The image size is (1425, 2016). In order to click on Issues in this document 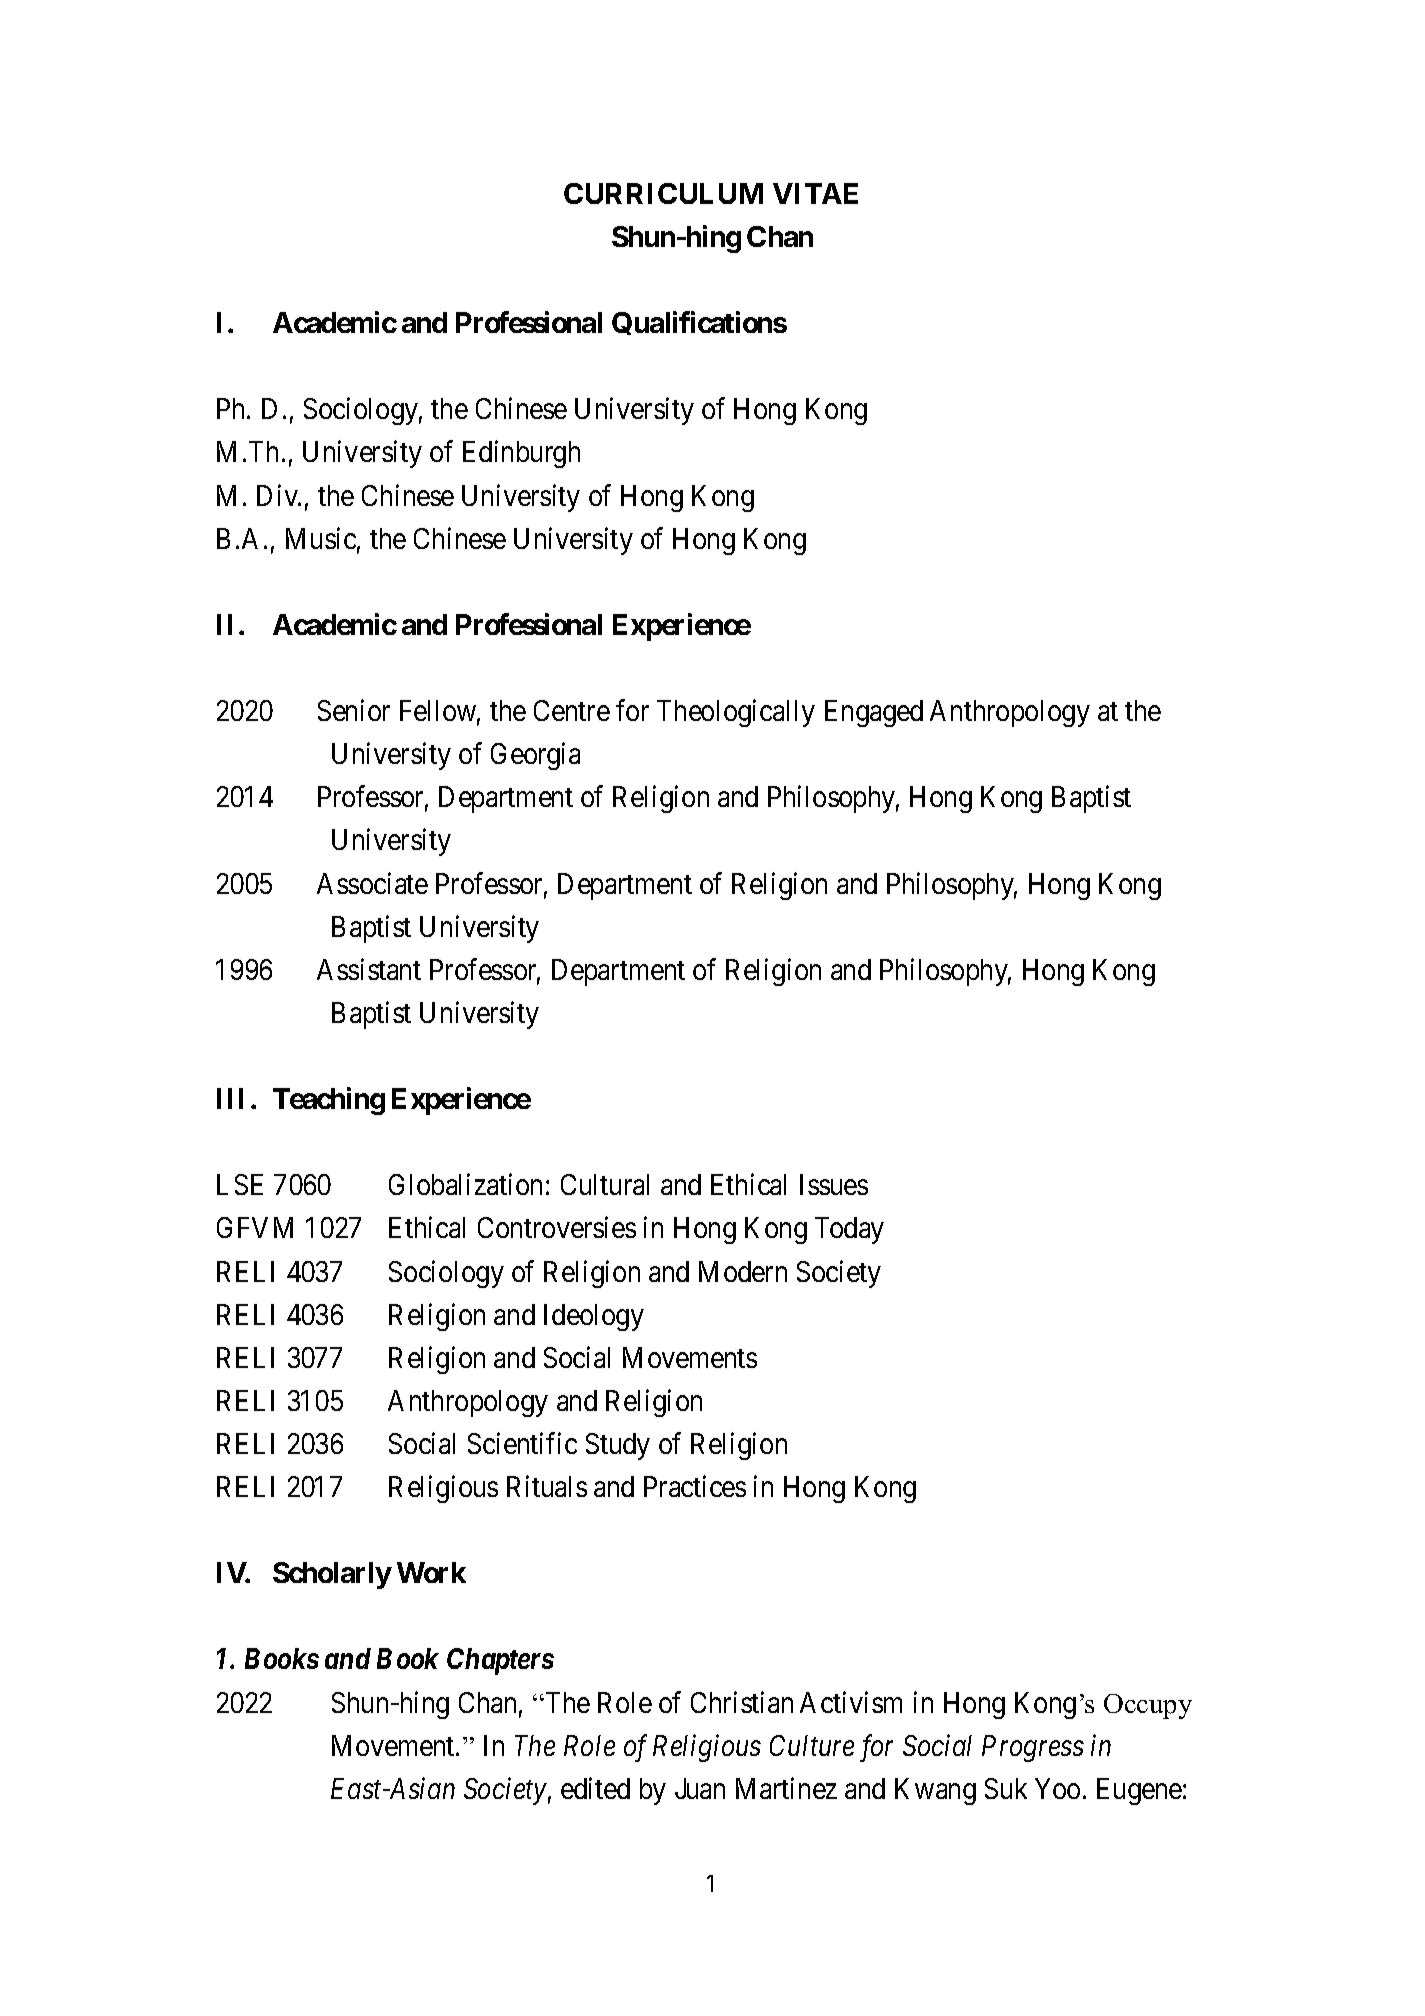, I will do `click(834, 1184)`.
